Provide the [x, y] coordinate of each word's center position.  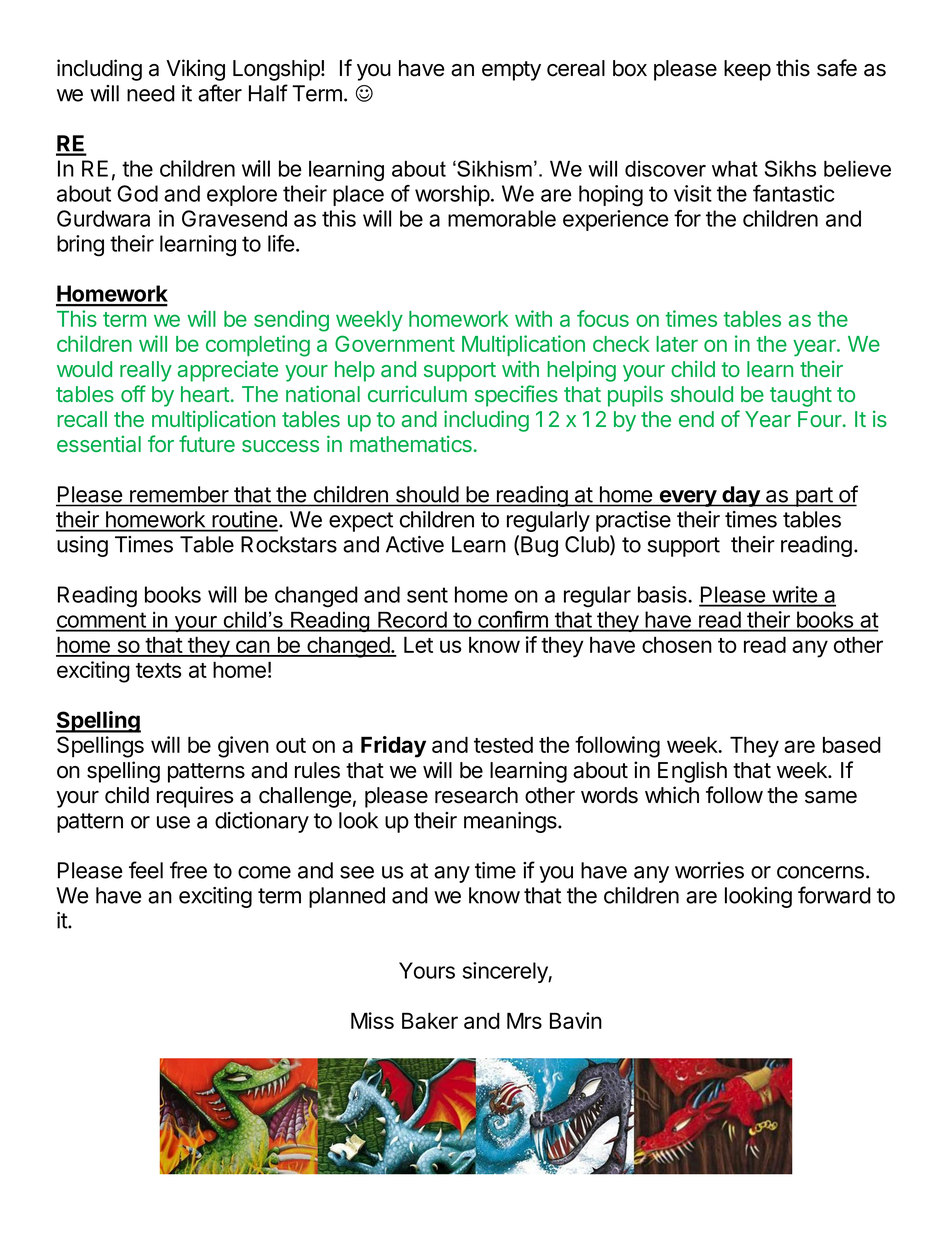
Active [415, 544]
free [188, 870]
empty [511, 71]
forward [834, 895]
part [814, 497]
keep [747, 70]
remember [179, 494]
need [151, 93]
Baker [430, 1020]
